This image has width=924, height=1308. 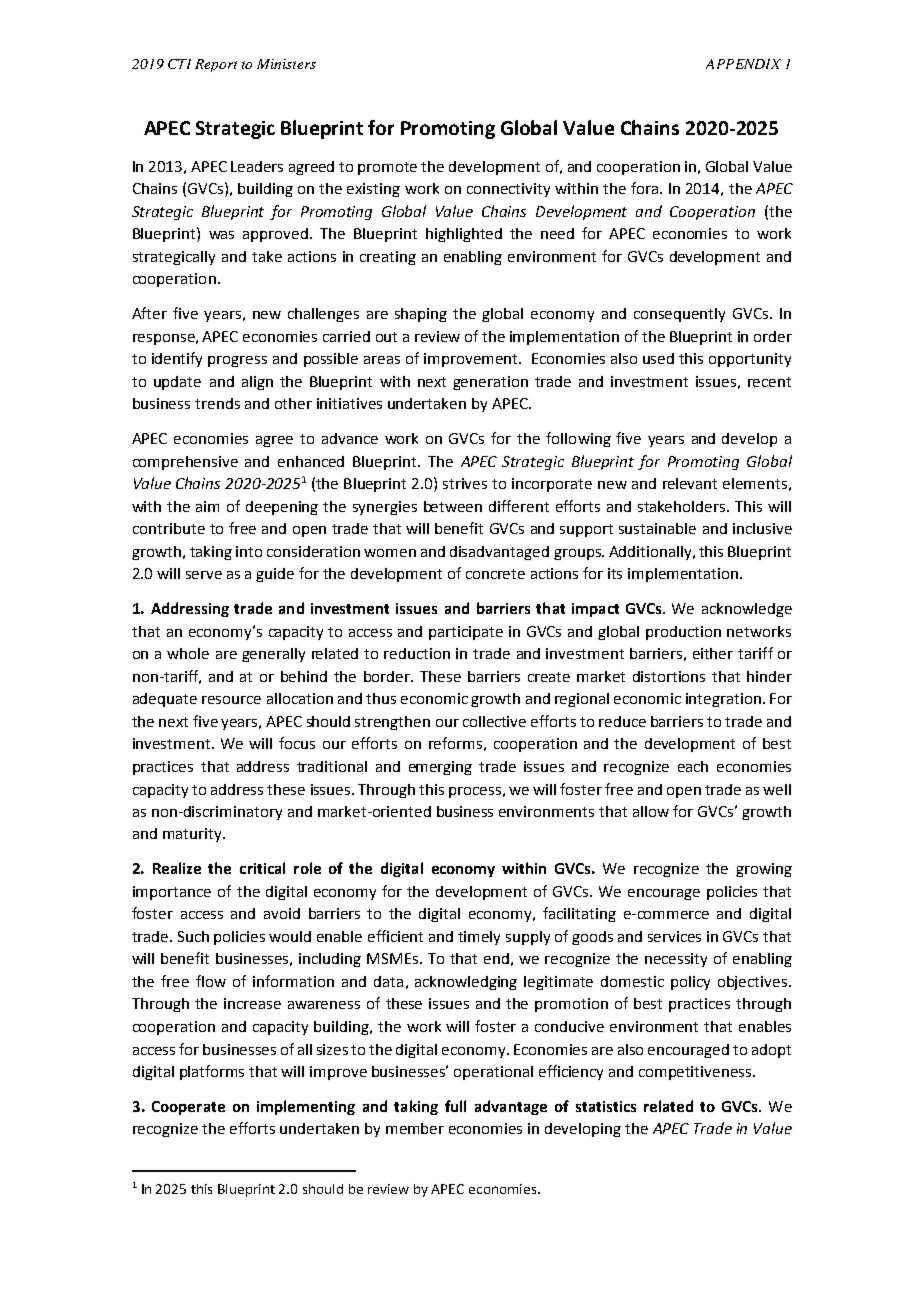 What do you see at coordinates (693, 766) in the image?
I see `each` at bounding box center [693, 766].
